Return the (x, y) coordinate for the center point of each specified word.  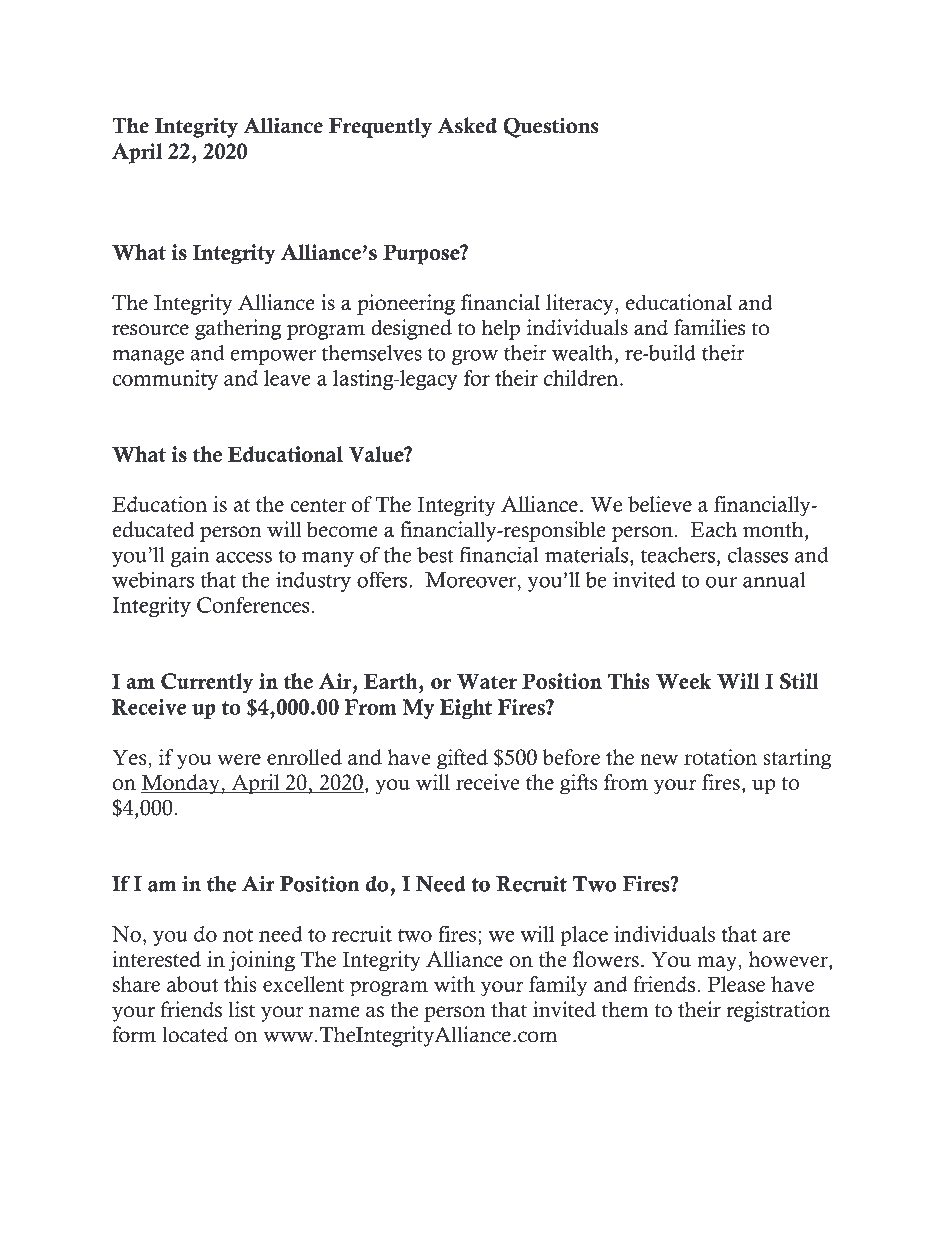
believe (660, 504)
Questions (550, 127)
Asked (467, 125)
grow (474, 357)
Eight (466, 709)
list (241, 1009)
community (165, 380)
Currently (207, 683)
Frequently (380, 127)
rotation (720, 757)
